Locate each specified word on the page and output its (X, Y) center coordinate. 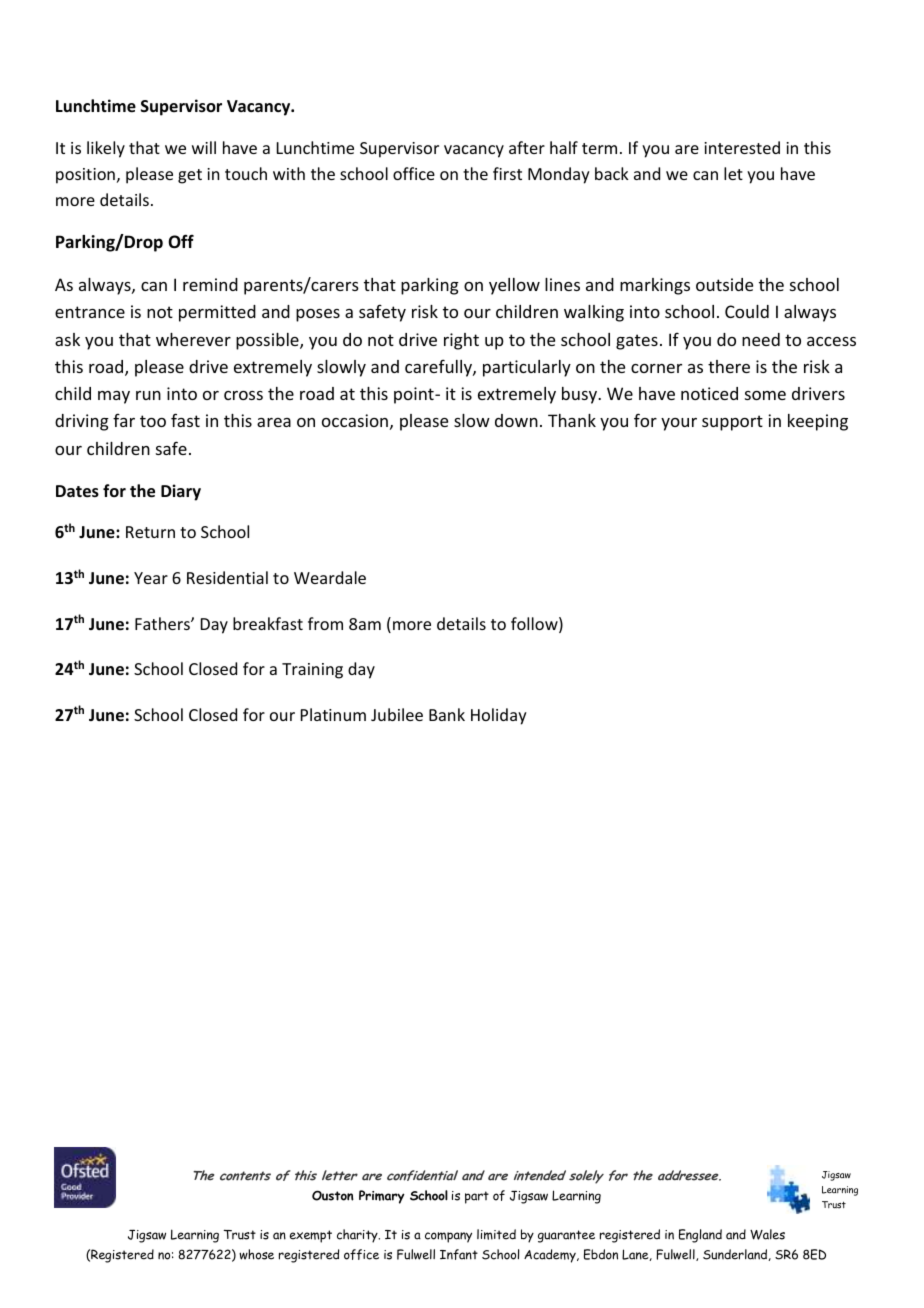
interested (742, 147)
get (190, 176)
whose (256, 1254)
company (448, 1237)
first (507, 173)
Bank (447, 714)
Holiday (499, 716)
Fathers (163, 623)
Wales (767, 1234)
